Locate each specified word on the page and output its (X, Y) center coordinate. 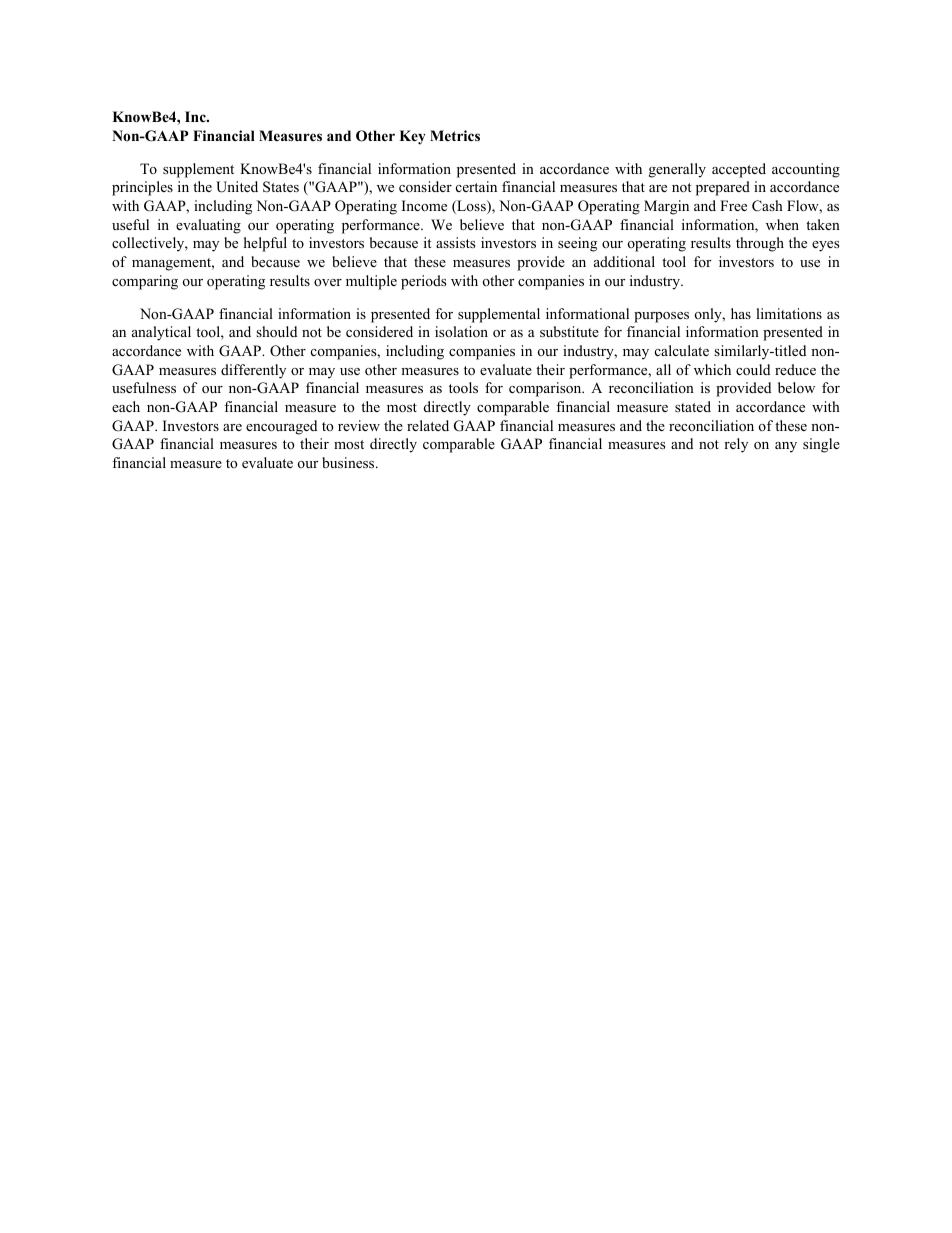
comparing (145, 282)
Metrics (455, 135)
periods (423, 282)
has (741, 313)
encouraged (281, 427)
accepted (739, 170)
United (237, 187)
